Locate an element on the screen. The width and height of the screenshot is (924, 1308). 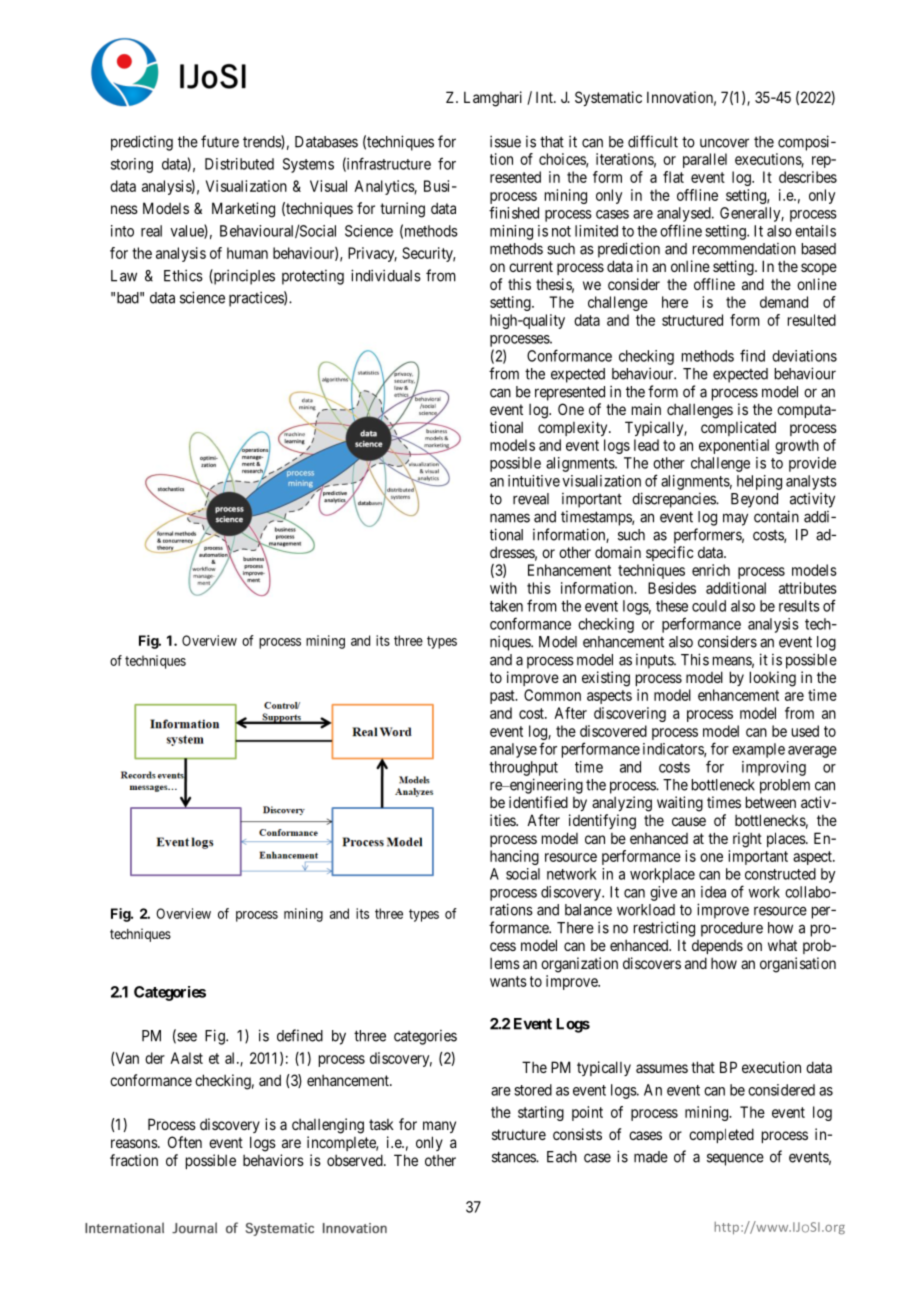
Often is located at coordinates (185, 1142).
